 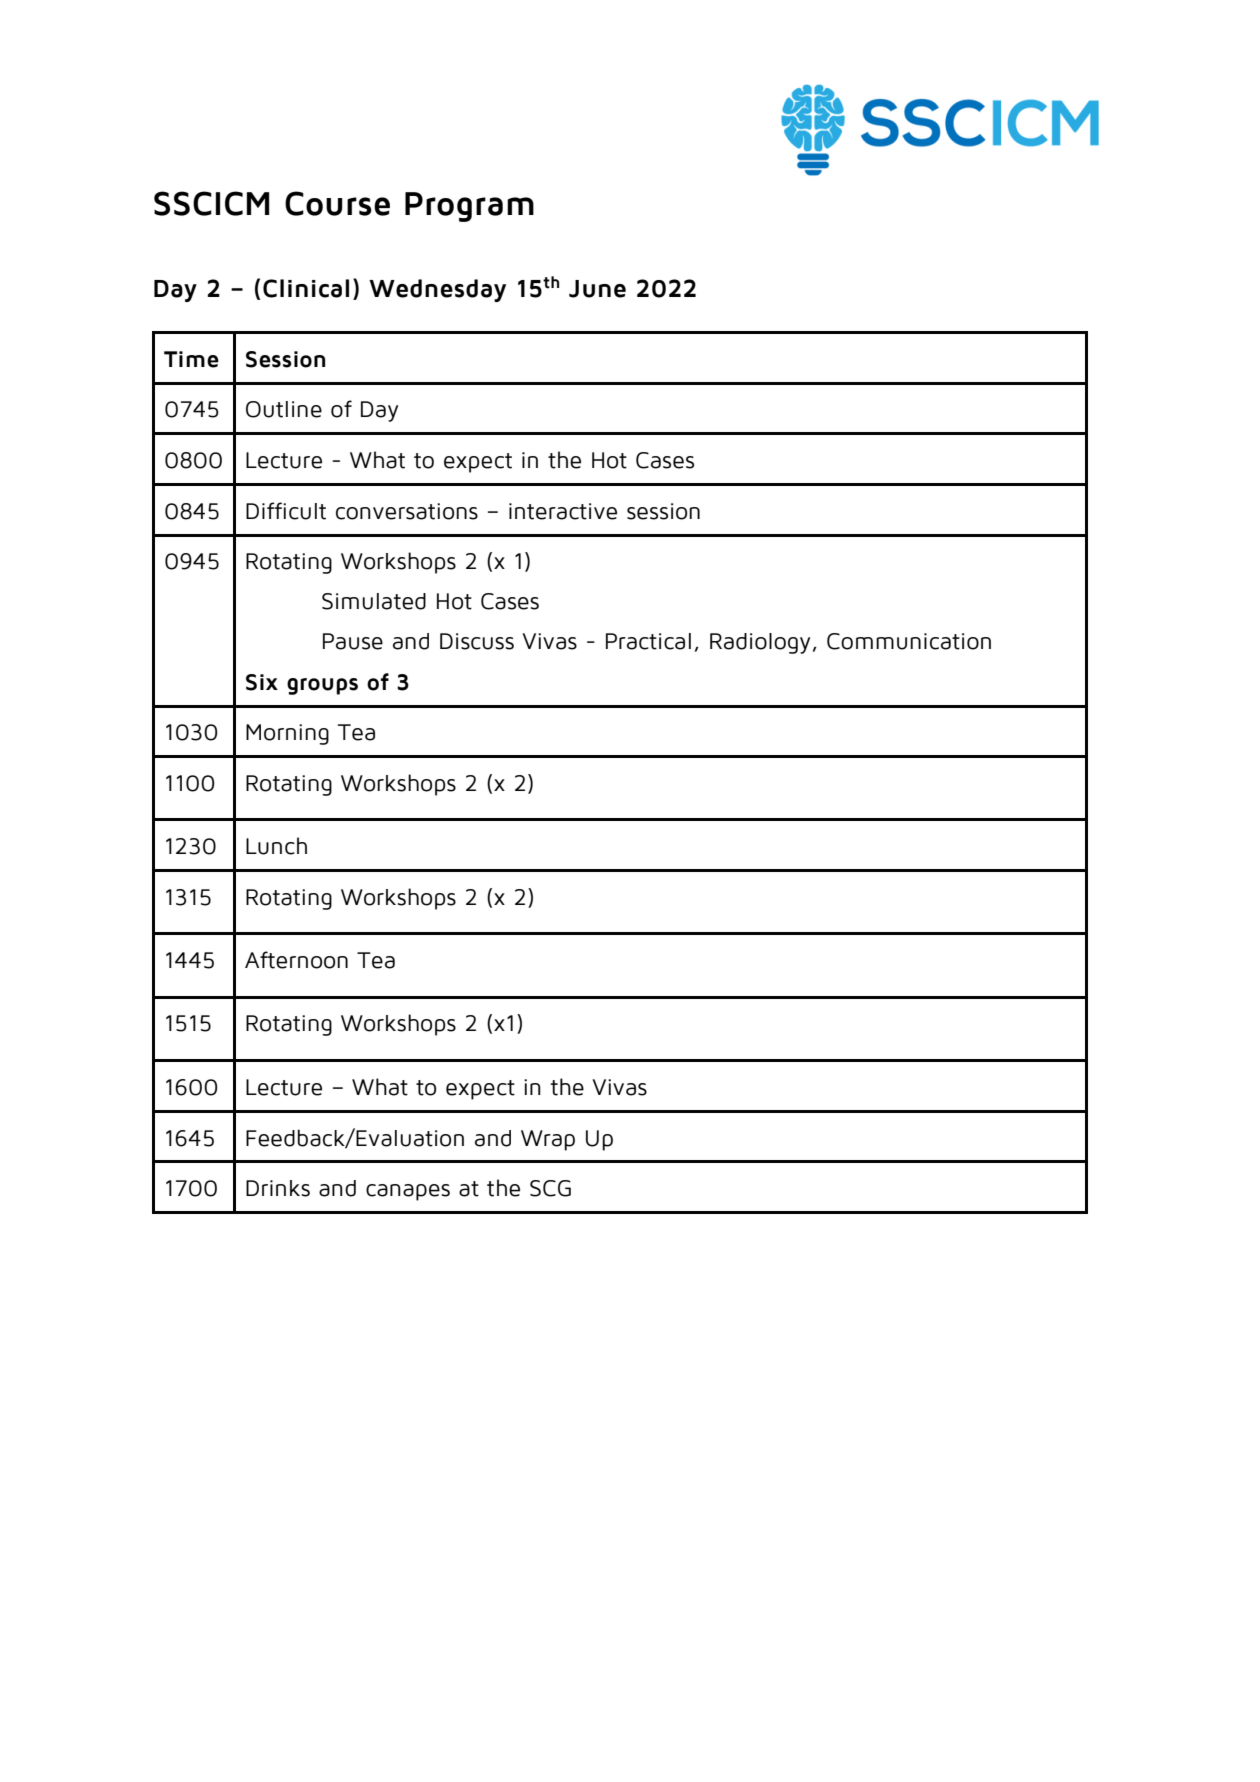 I want to click on Course, so click(x=337, y=203).
